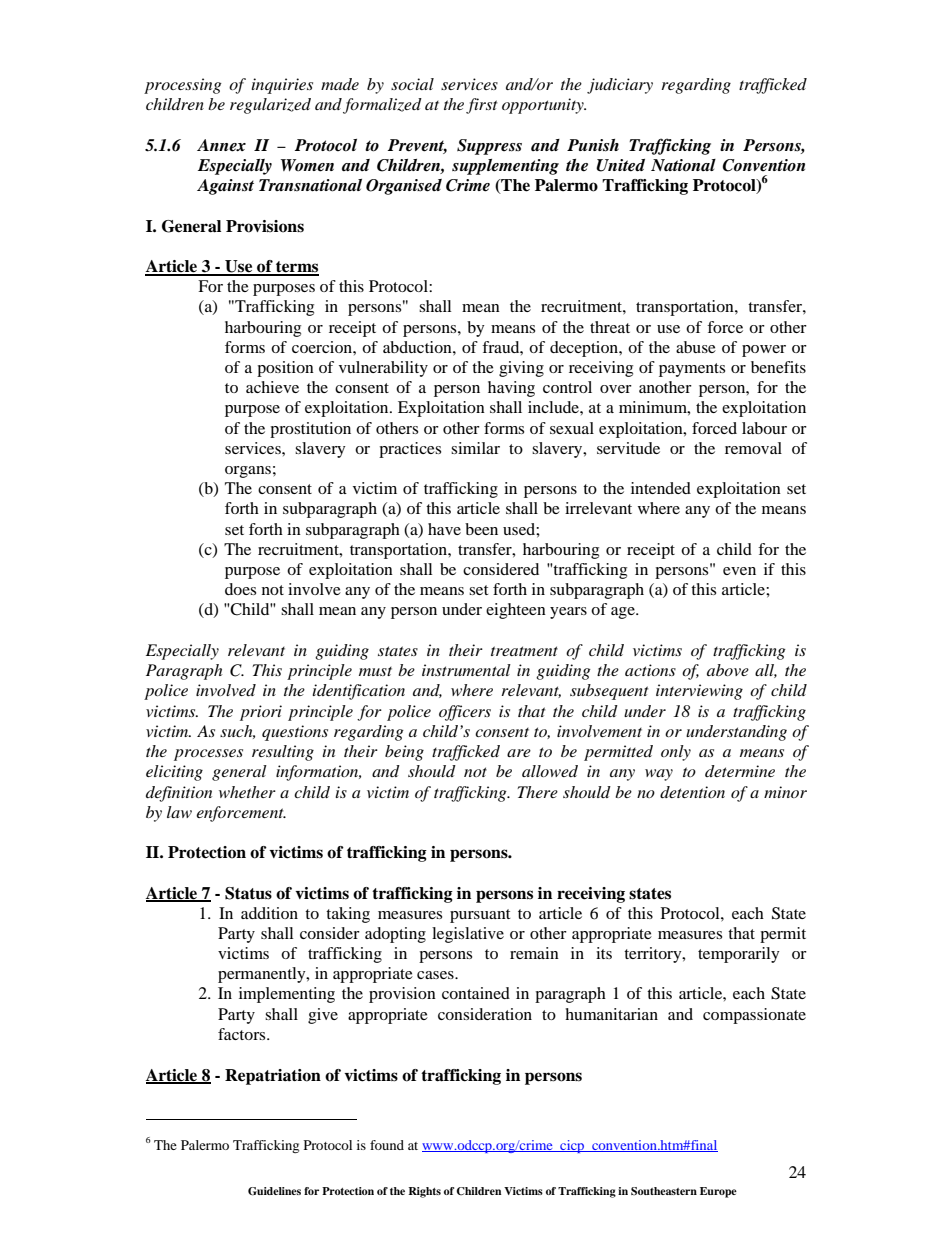 This image has width=952, height=1233. I want to click on instrumental, so click(466, 670).
